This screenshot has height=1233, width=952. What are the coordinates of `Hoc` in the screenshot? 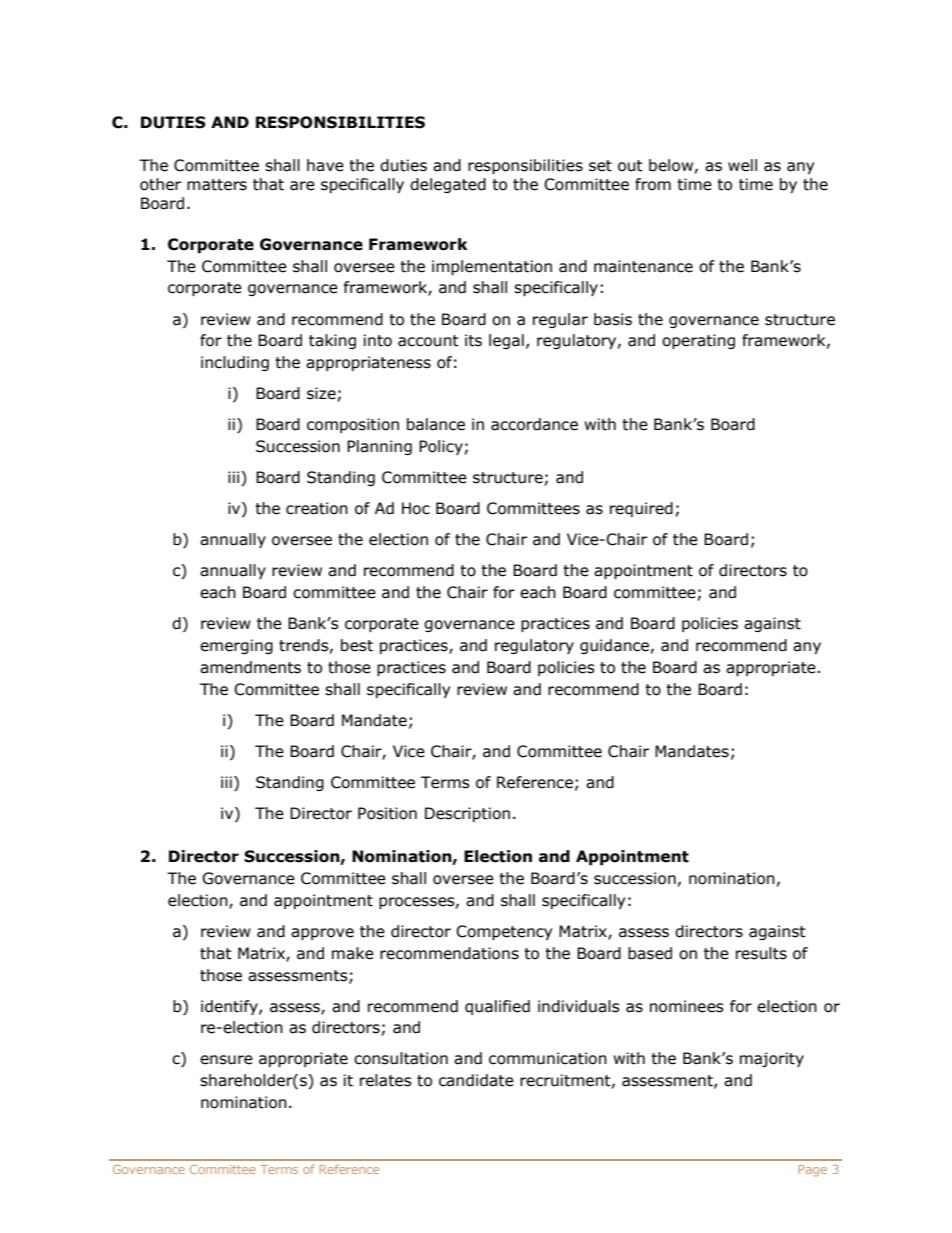 It's located at (416, 508).
